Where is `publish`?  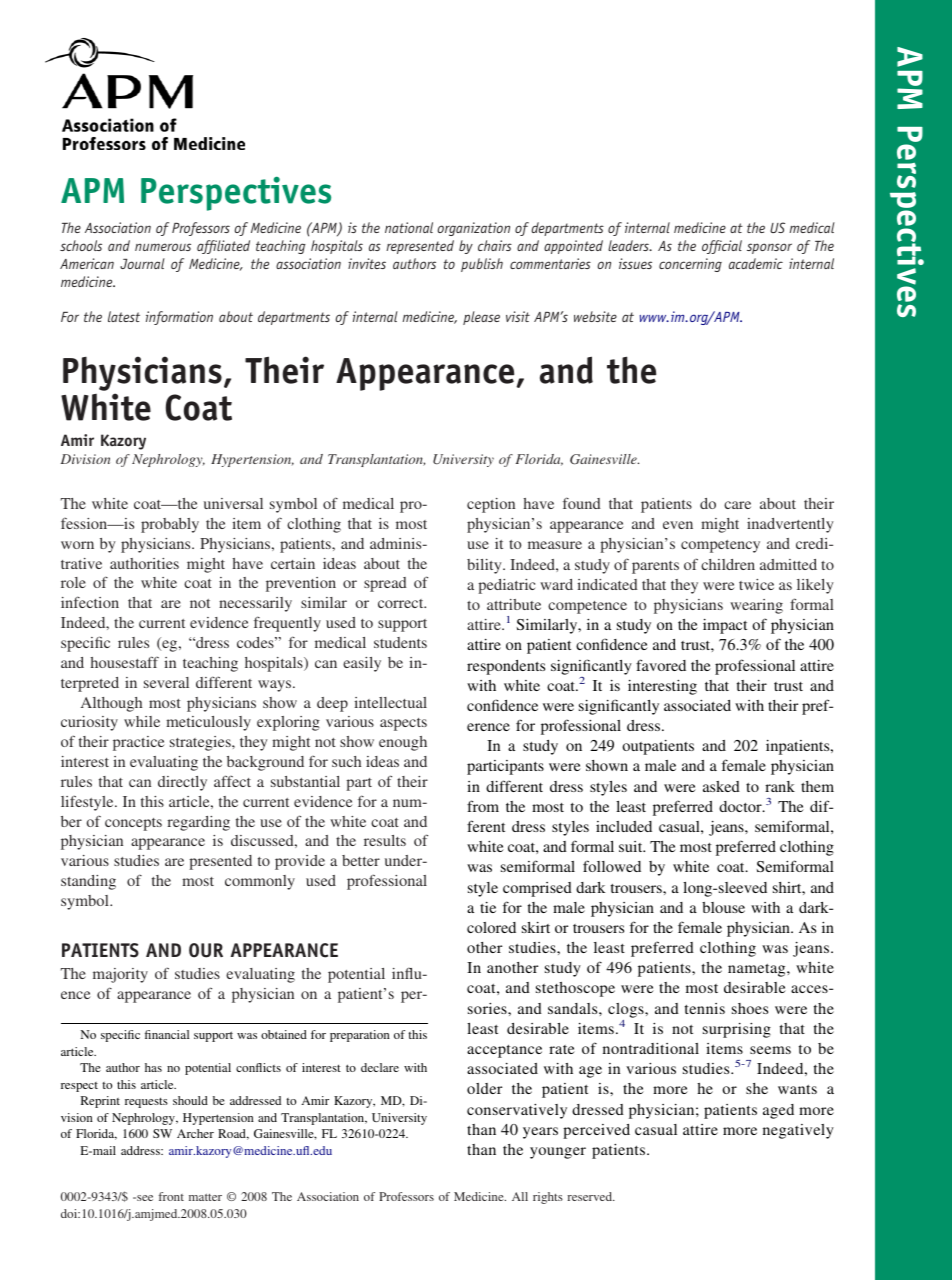
publish is located at coordinates (482, 265).
